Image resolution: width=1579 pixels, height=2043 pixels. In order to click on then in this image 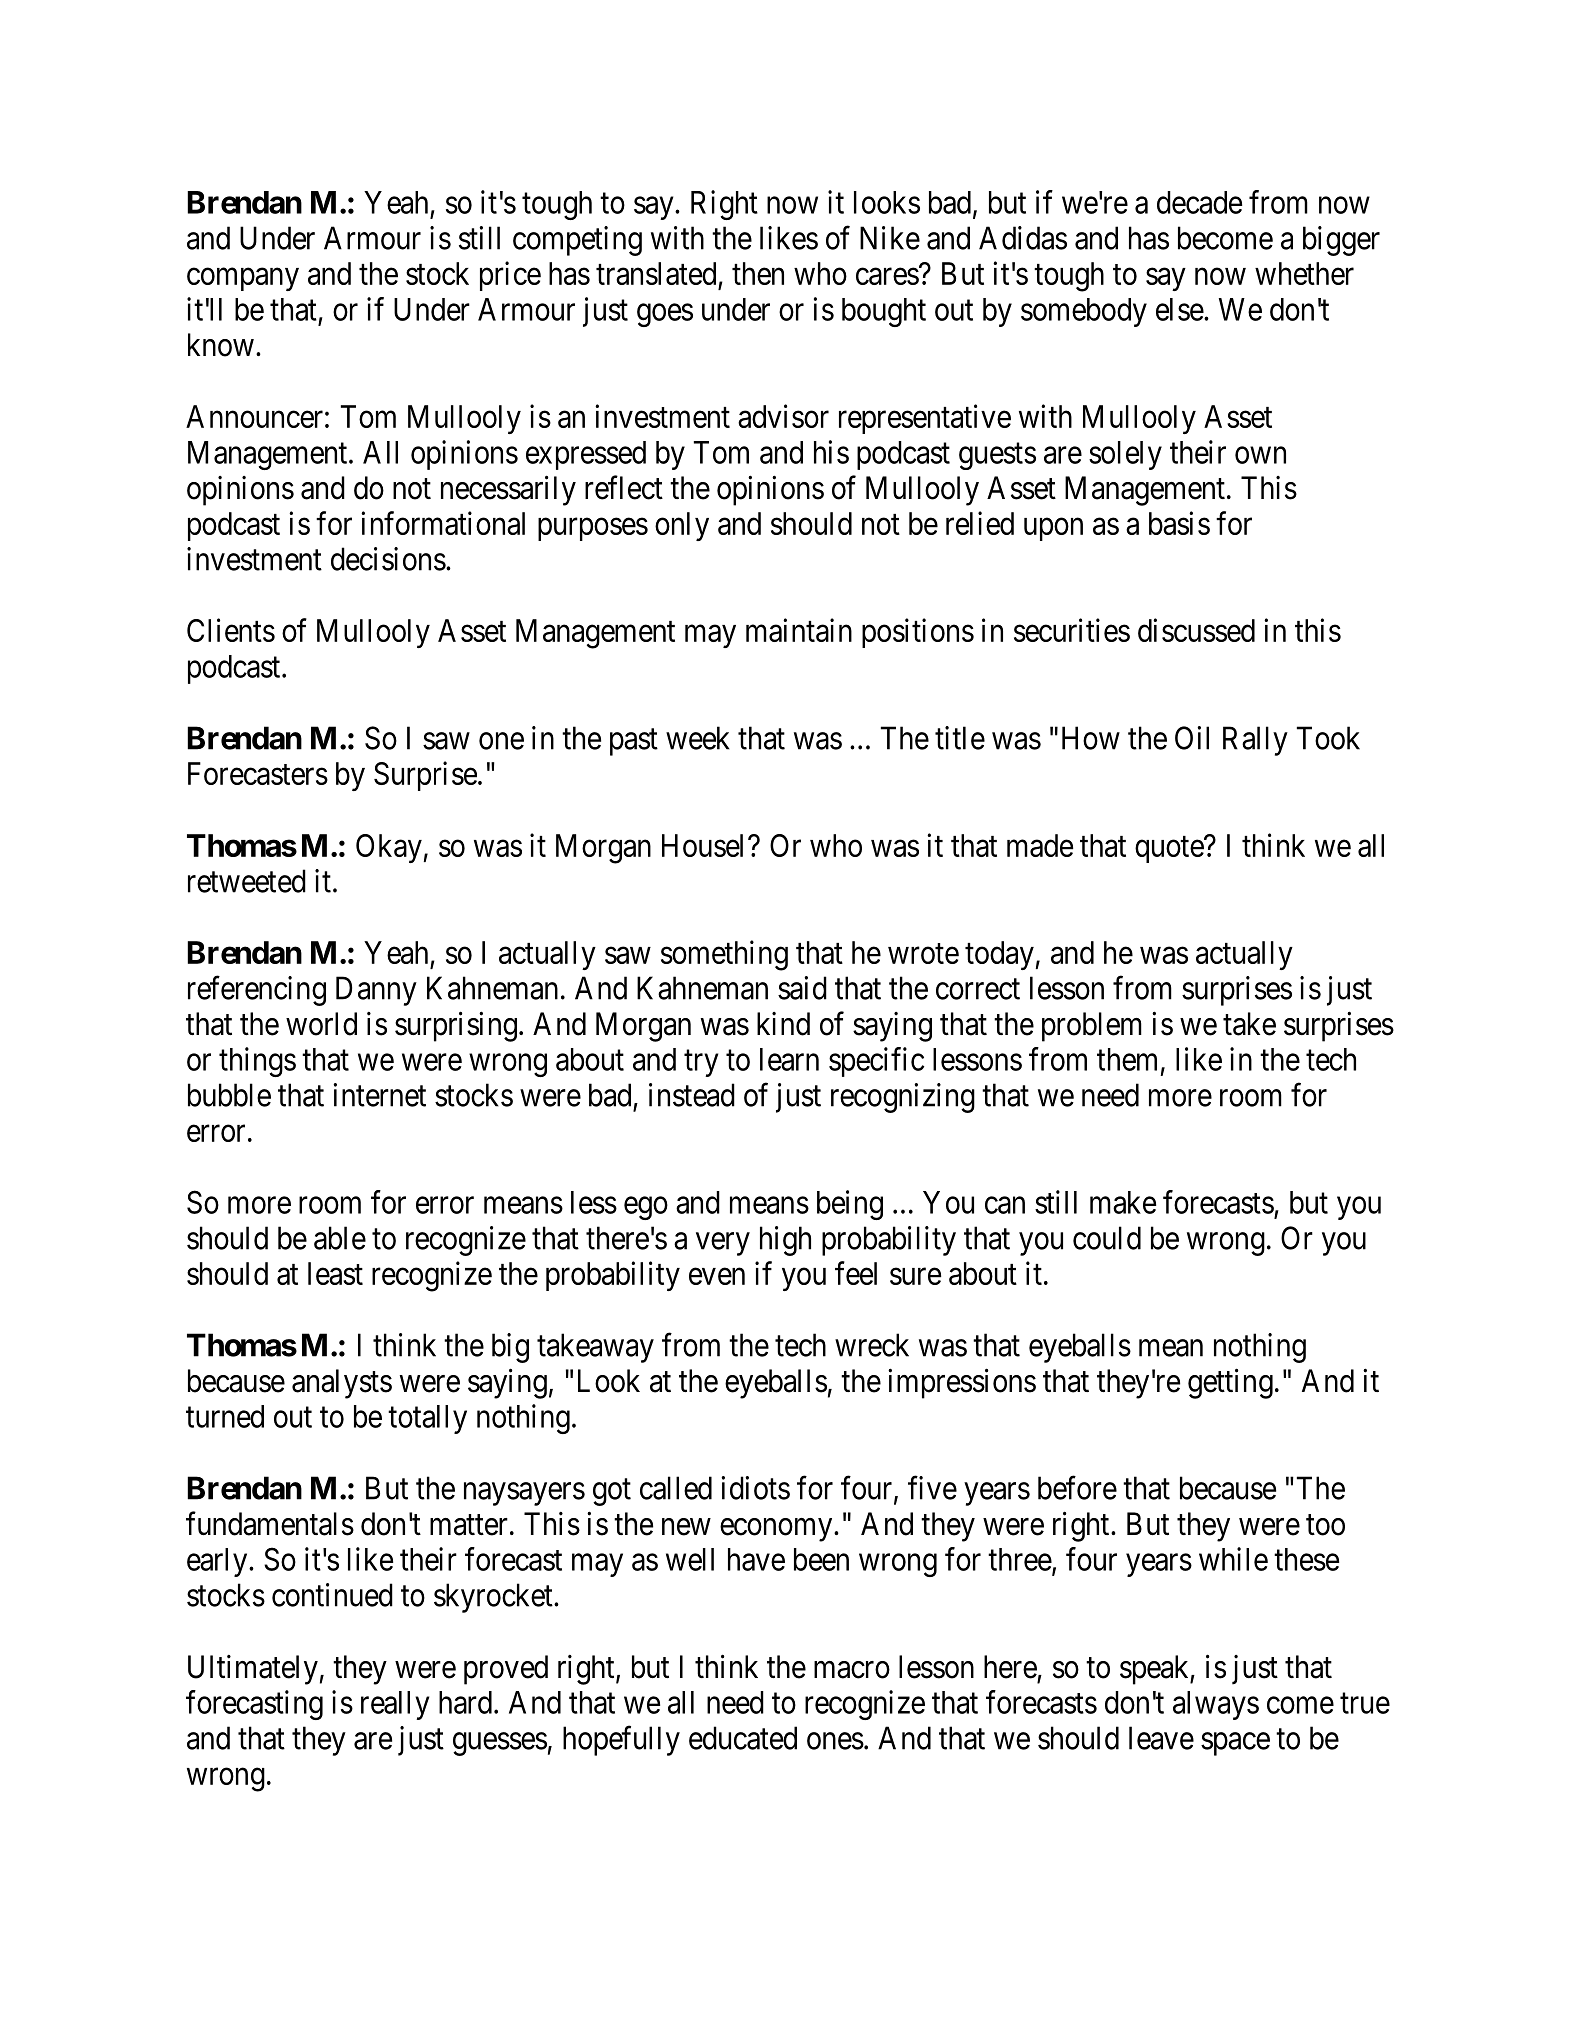, I will do `click(758, 273)`.
